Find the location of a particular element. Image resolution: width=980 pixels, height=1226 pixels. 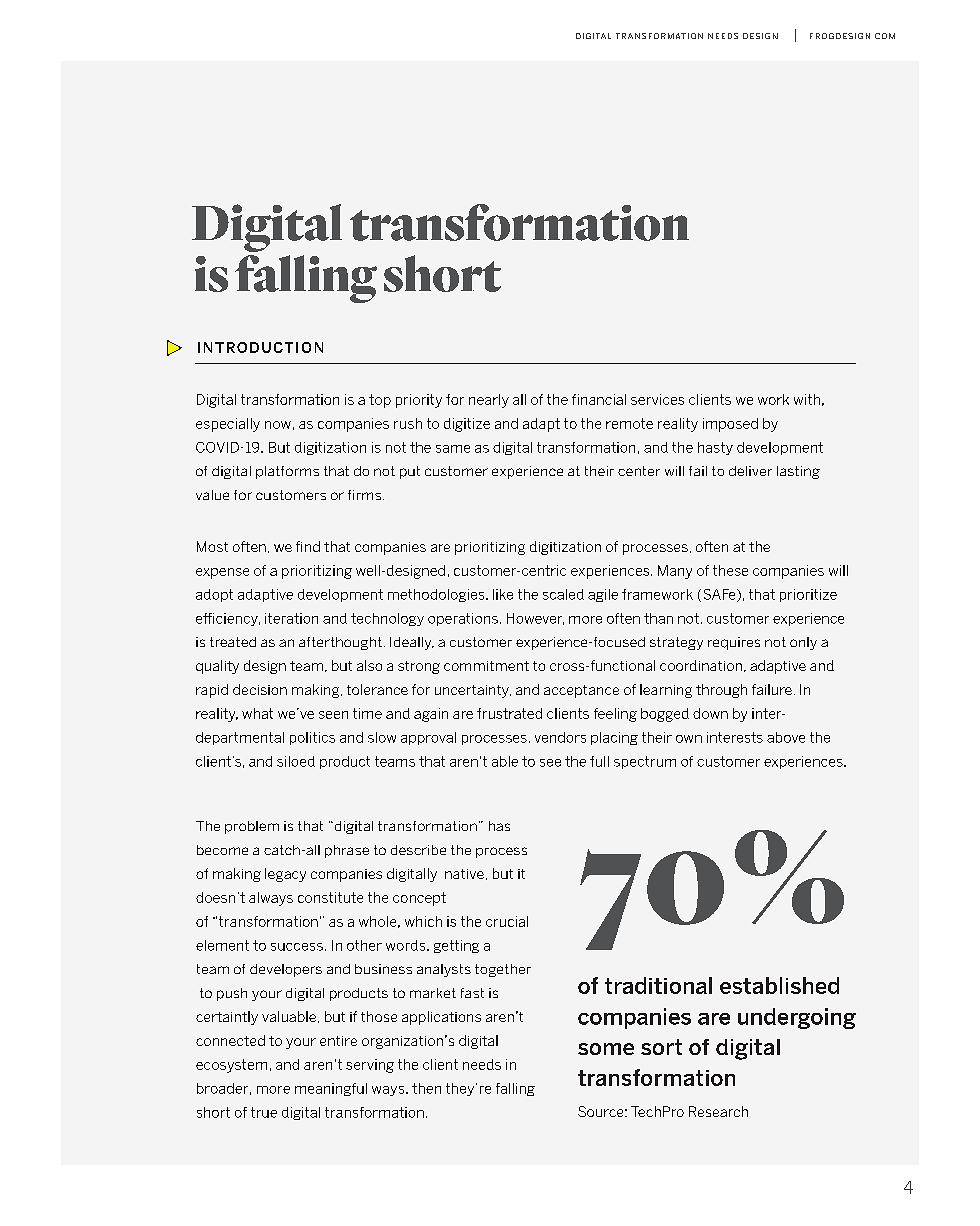

nearly is located at coordinates (489, 401).
